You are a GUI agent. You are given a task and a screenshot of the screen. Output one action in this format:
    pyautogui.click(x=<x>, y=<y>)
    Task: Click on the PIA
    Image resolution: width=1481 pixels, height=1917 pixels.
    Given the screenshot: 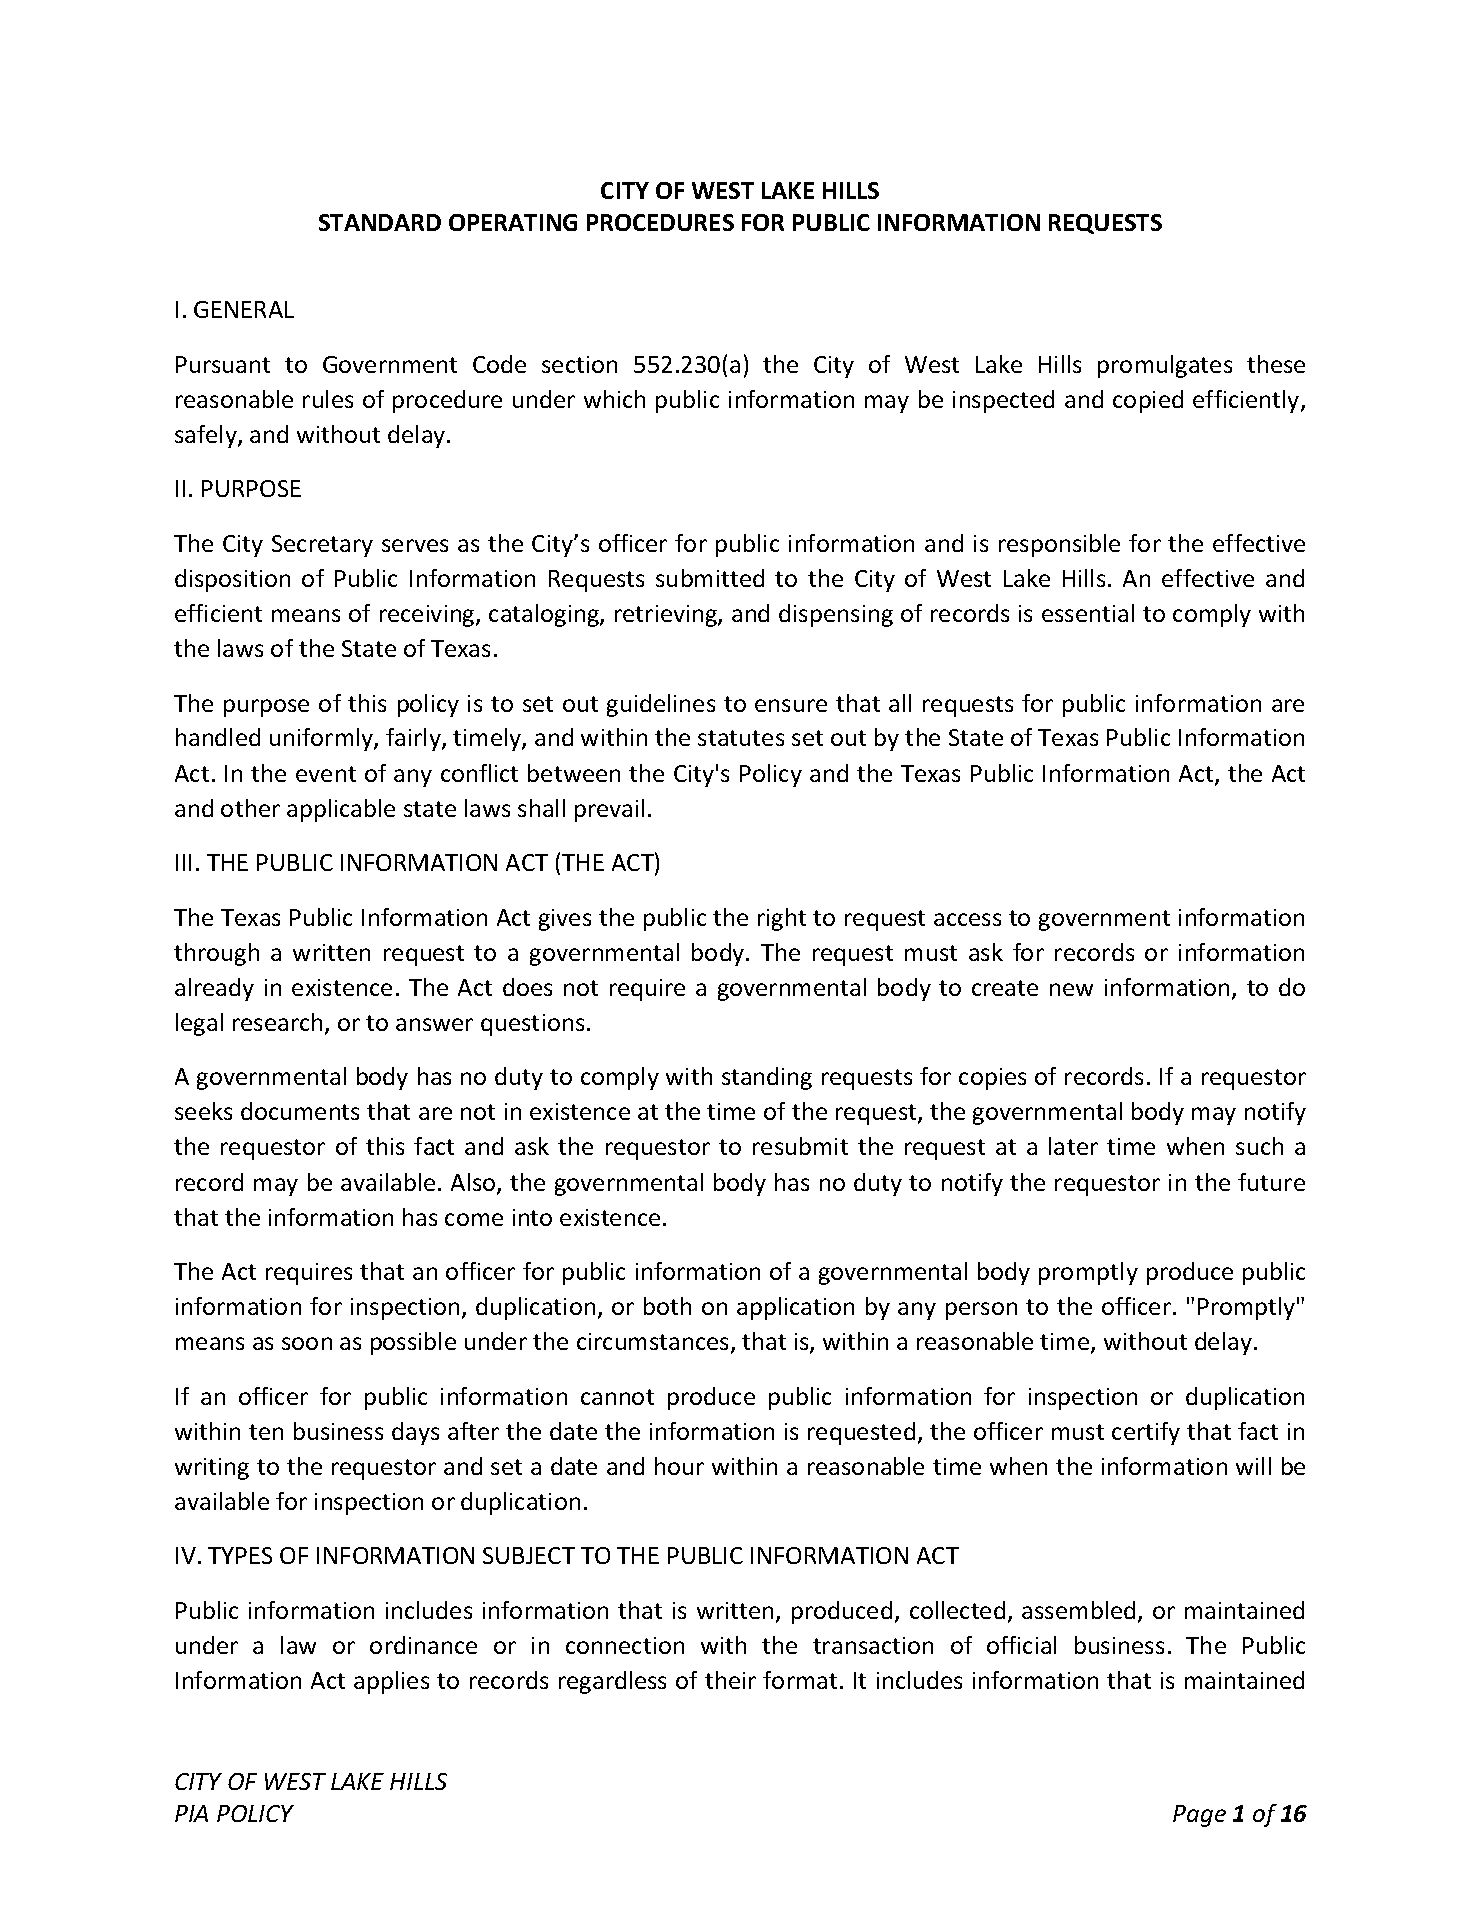 What is the action you would take?
    pyautogui.click(x=191, y=1813)
